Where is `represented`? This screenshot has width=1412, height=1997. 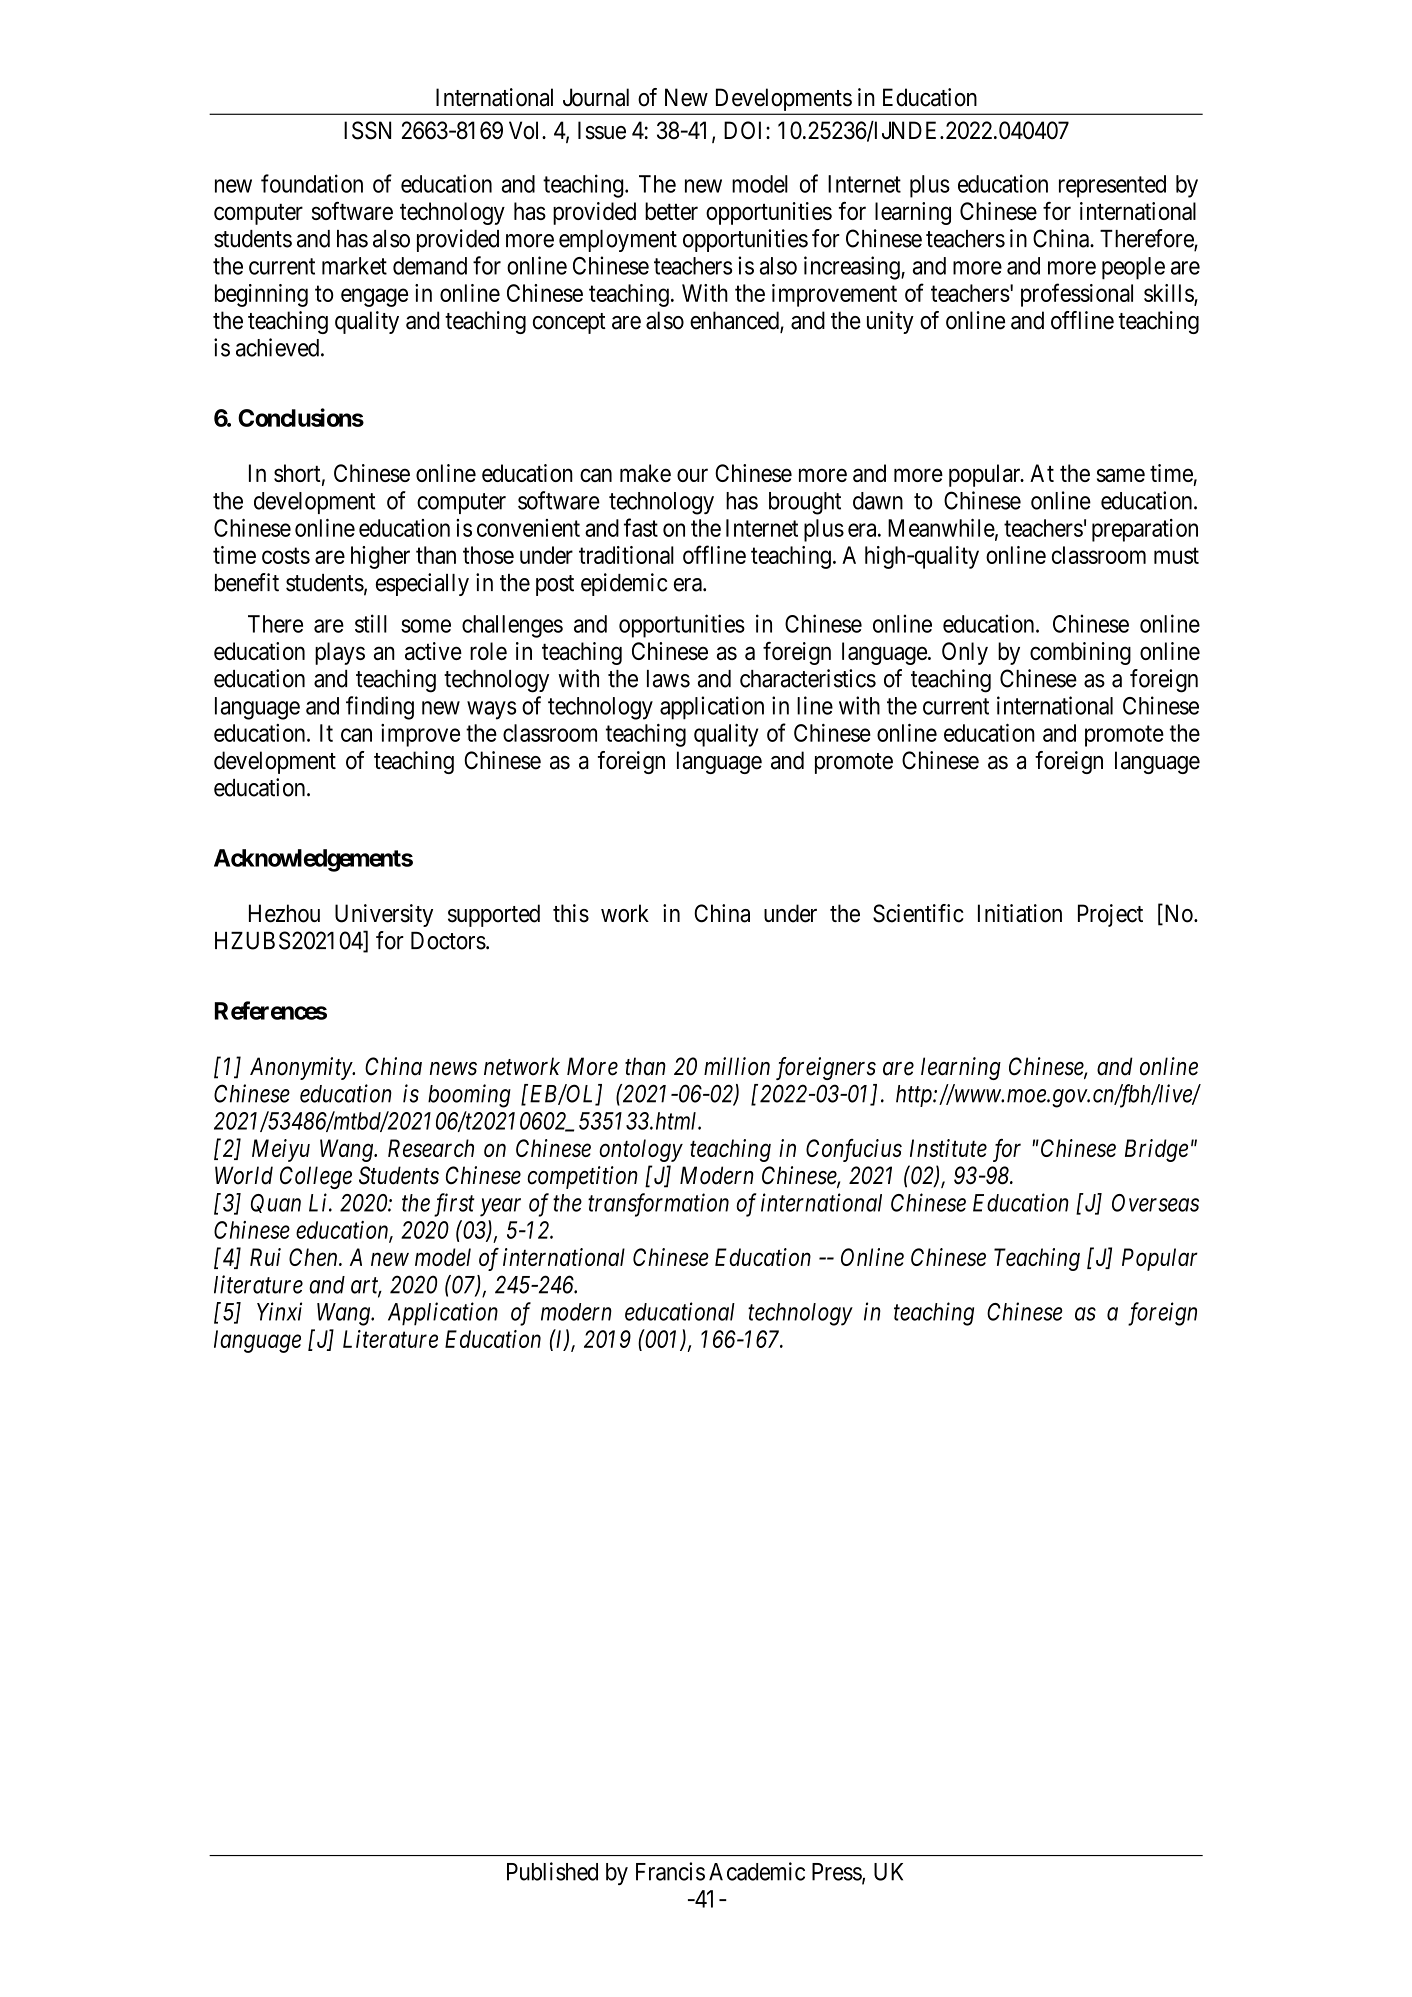 represented is located at coordinates (1112, 186).
